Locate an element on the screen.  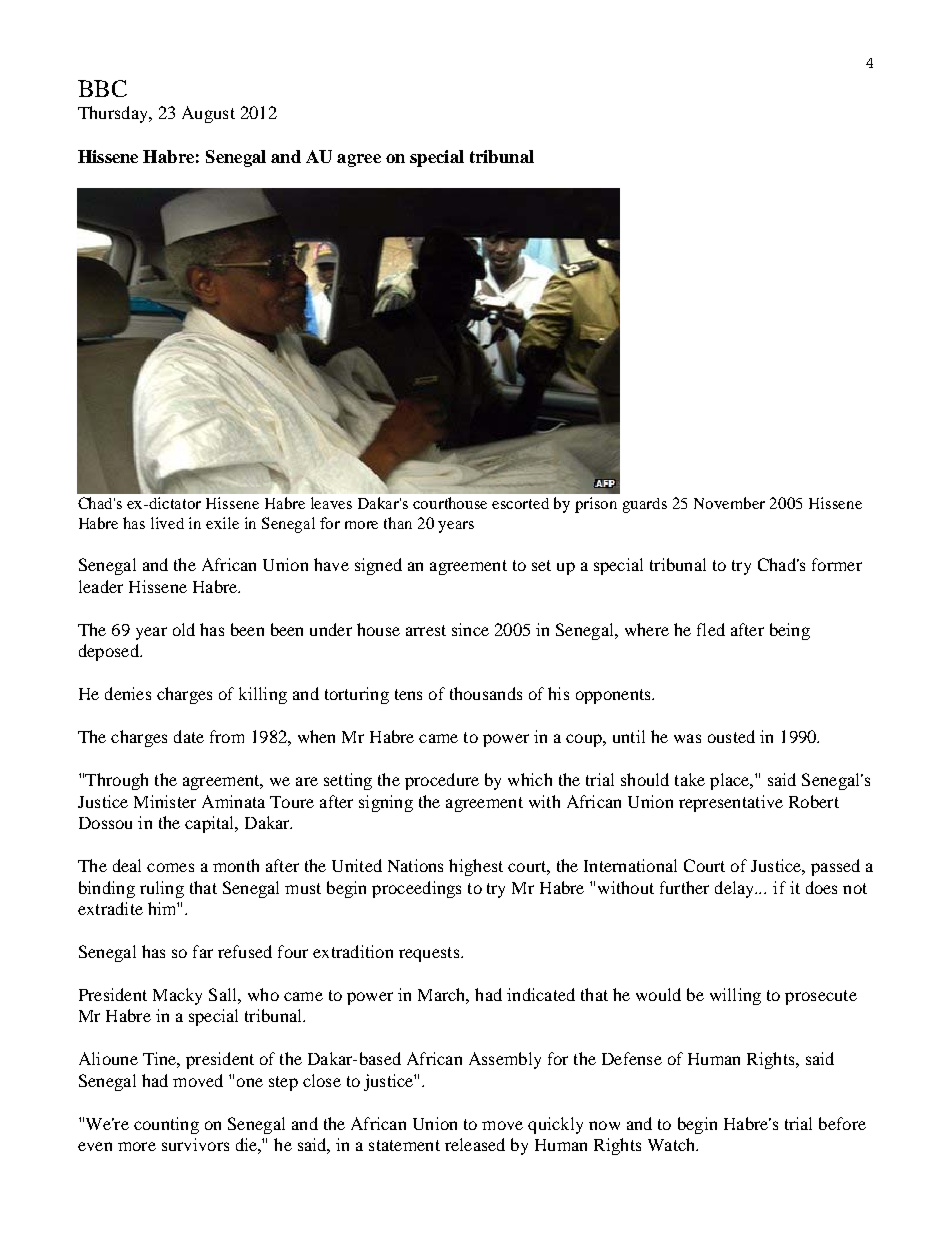
guards is located at coordinates (645, 505).
